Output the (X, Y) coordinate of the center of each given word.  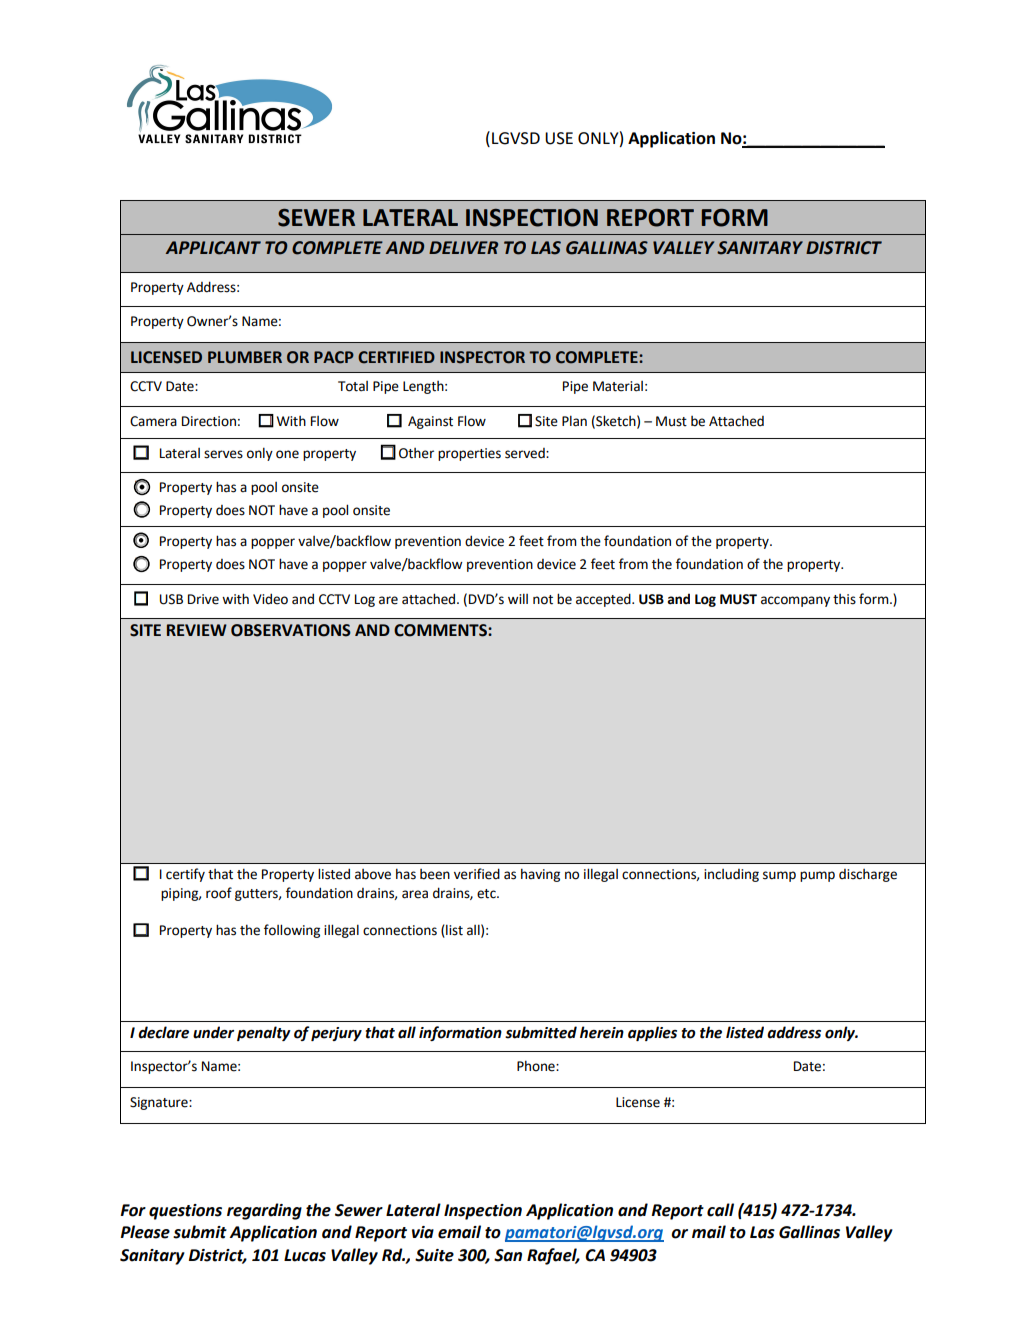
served (526, 453)
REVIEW (197, 630)
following (292, 931)
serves (223, 454)
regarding (264, 1211)
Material (618, 386)
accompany (795, 601)
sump (779, 876)
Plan (574, 421)
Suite (434, 1255)
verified (477, 874)
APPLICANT (213, 248)
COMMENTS (441, 630)
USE (559, 138)
